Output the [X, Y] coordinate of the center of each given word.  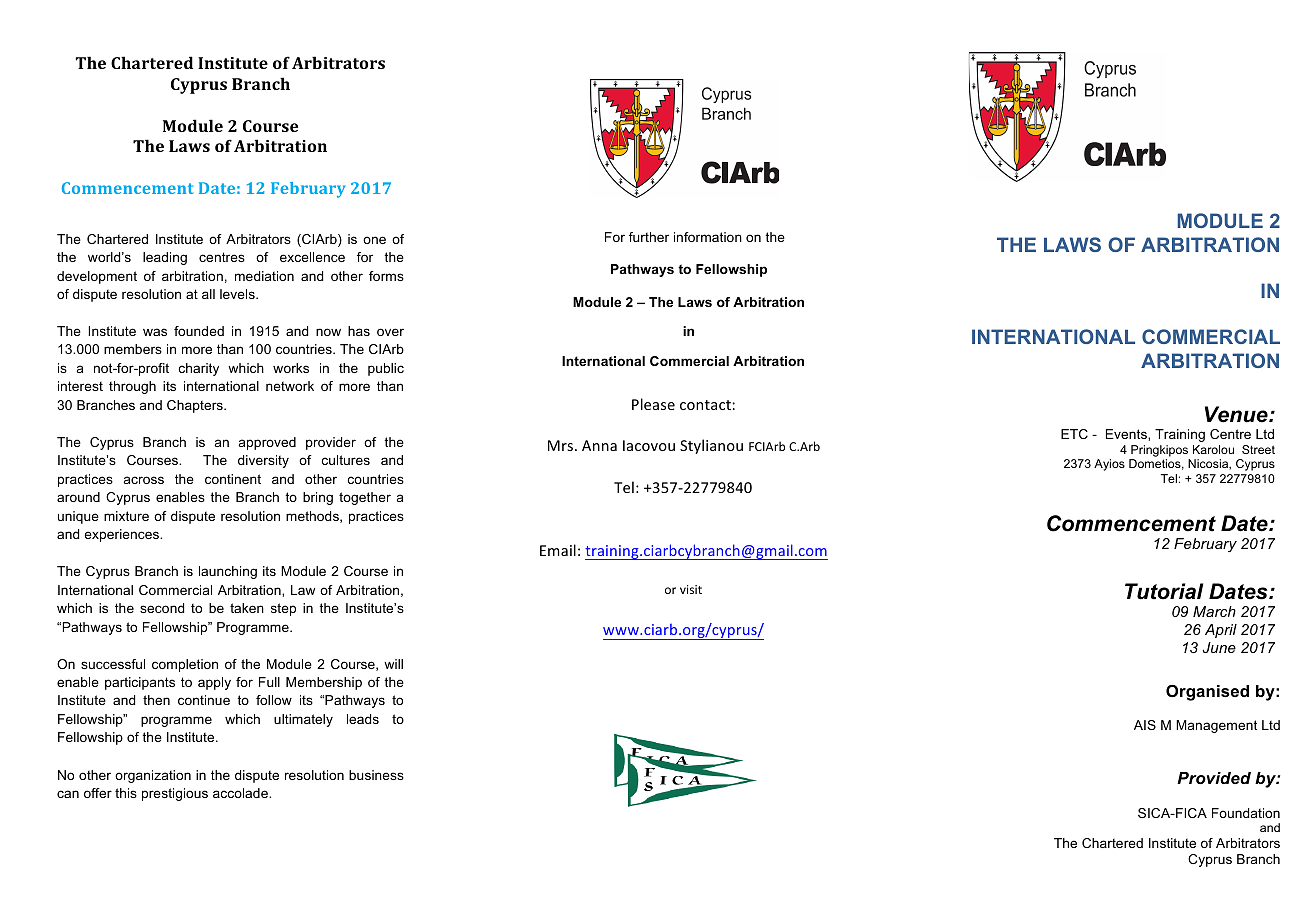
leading [165, 258]
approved [267, 443]
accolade [241, 793]
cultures [346, 460]
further [649, 237]
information [708, 237]
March [1214, 611]
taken [247, 608]
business [376, 775]
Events [1127, 434]
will [393, 664]
